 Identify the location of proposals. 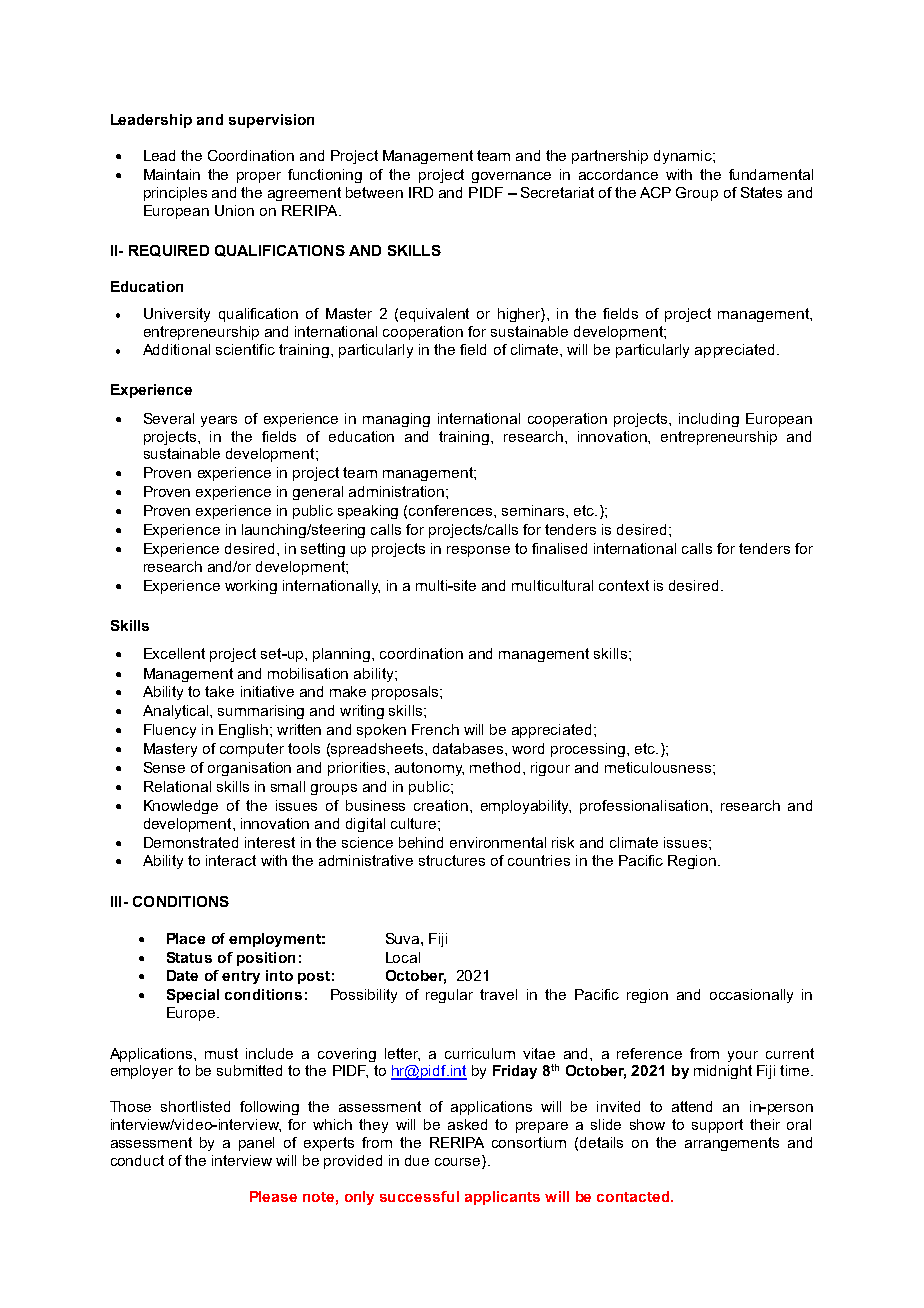
(406, 693).
